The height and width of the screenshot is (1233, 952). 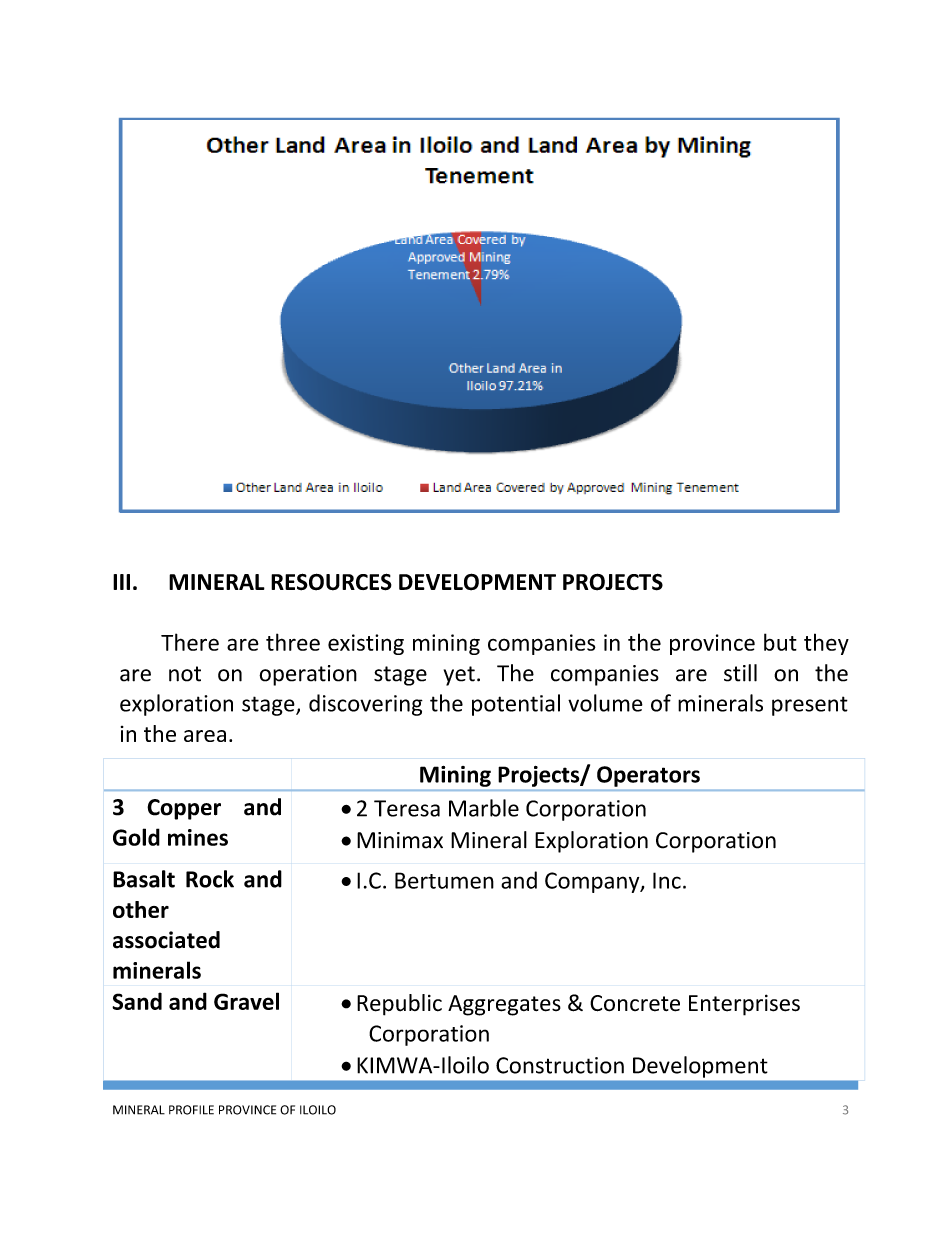 What do you see at coordinates (744, 1005) in the screenshot?
I see `Enterprises` at bounding box center [744, 1005].
